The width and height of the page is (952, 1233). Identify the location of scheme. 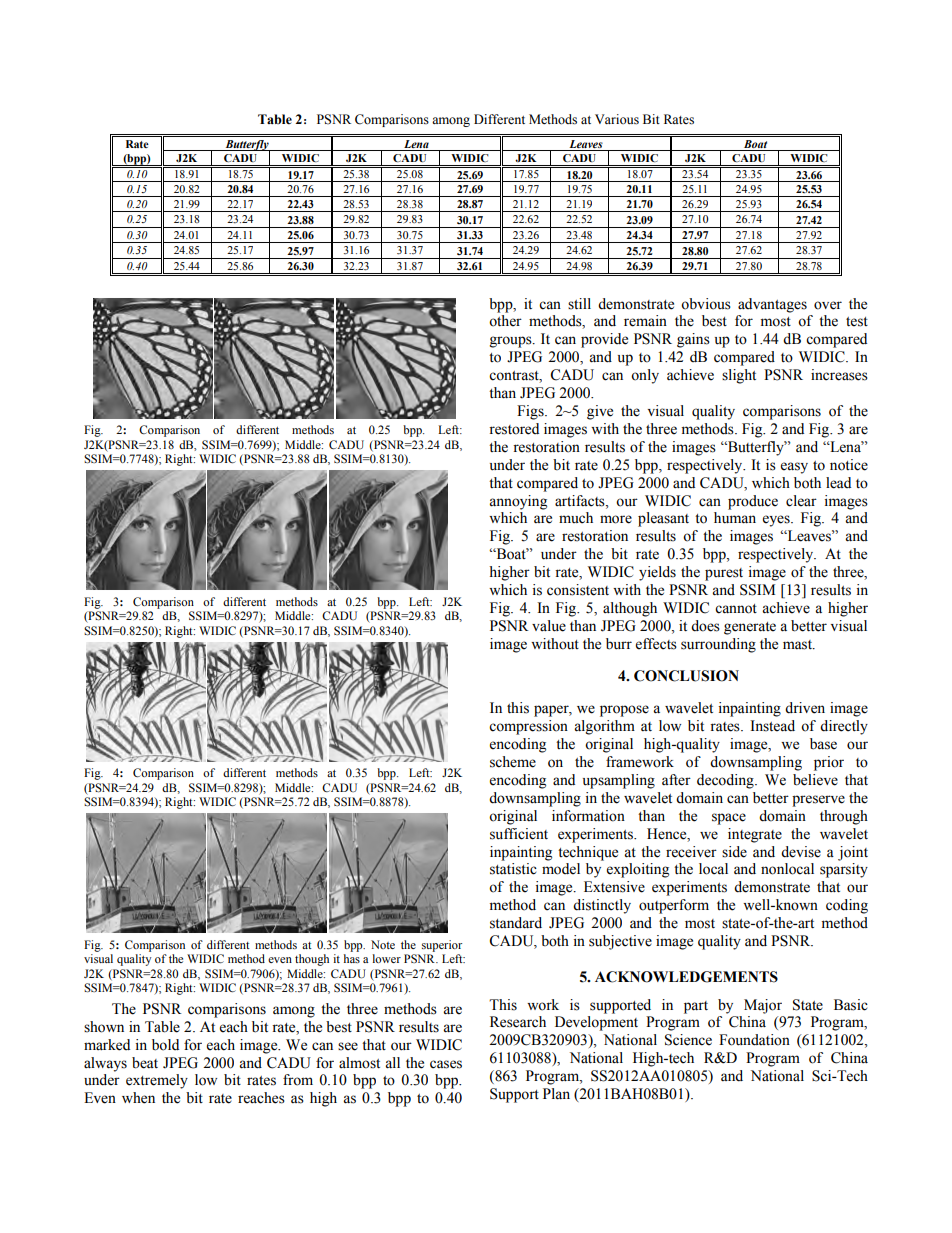
(513, 762).
